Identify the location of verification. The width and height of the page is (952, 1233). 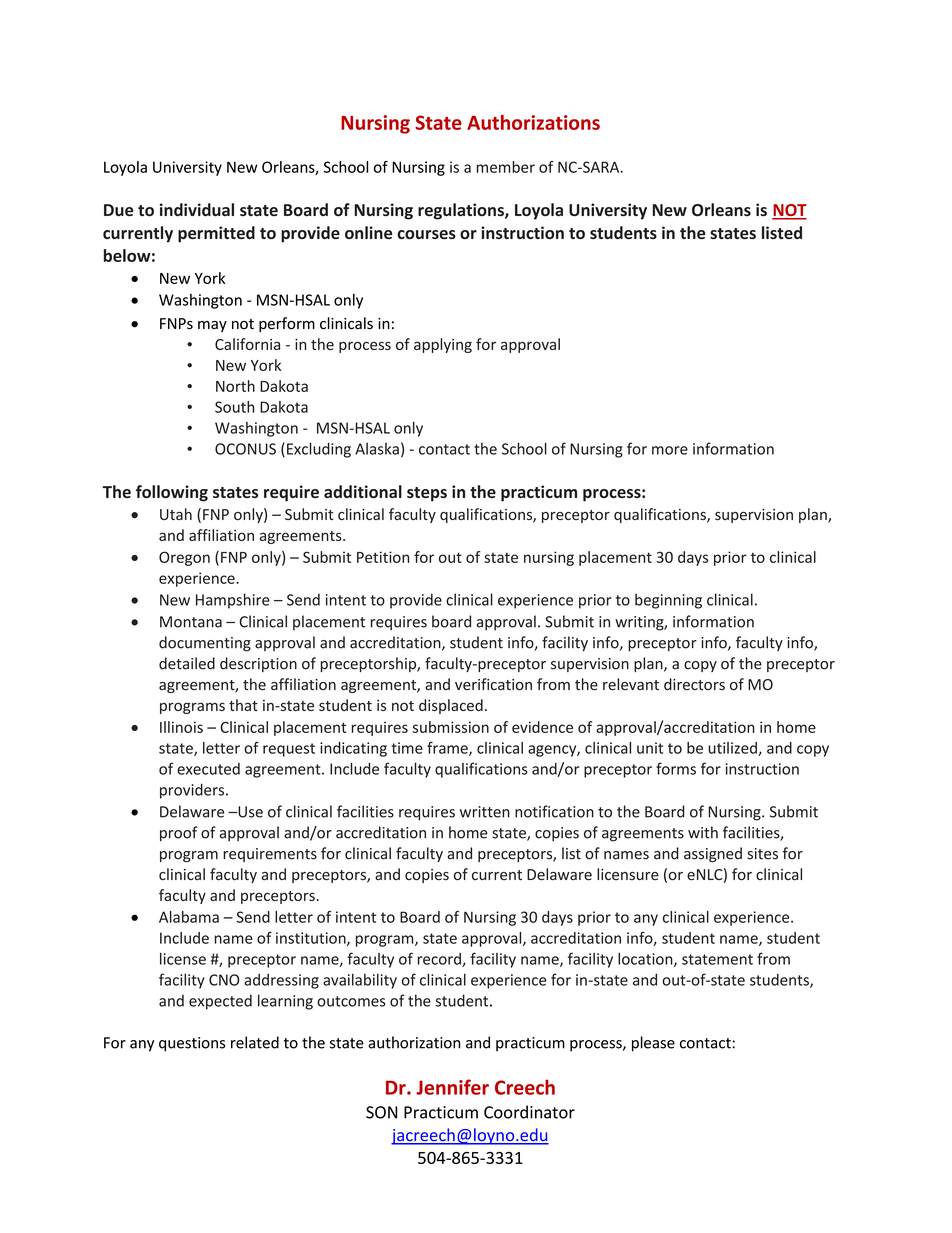
(493, 684).
